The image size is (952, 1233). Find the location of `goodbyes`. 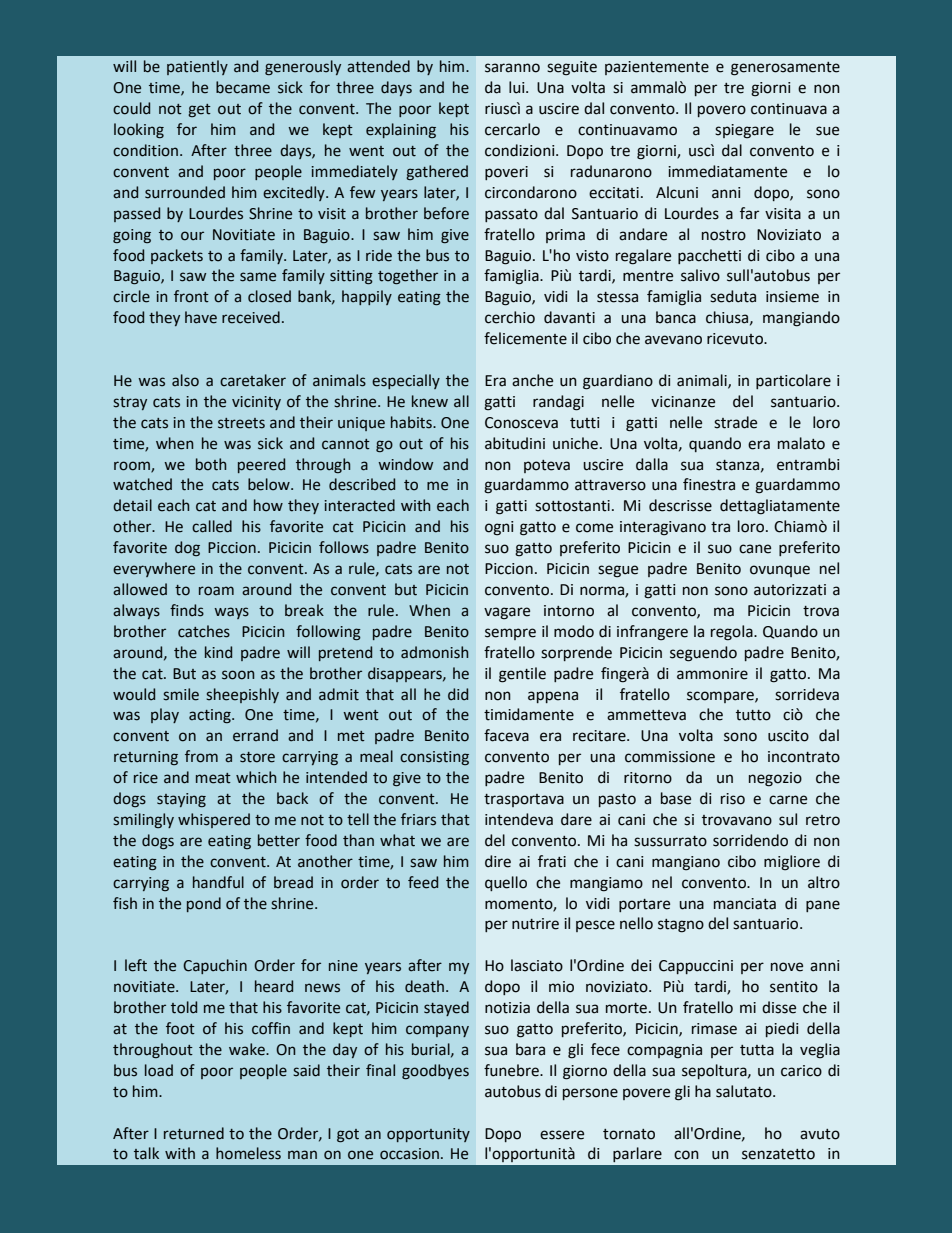

goodbyes is located at coordinates (435, 1071).
